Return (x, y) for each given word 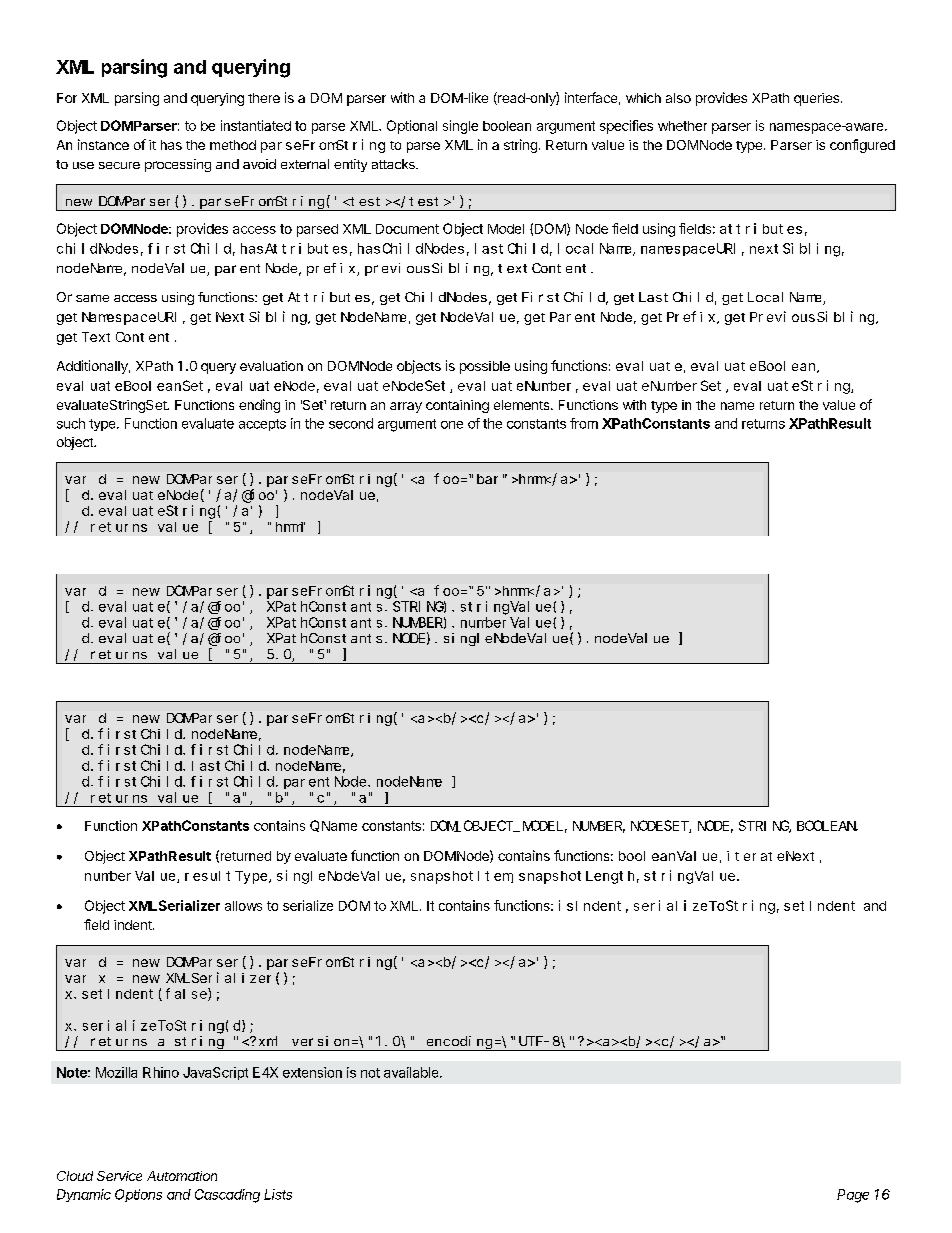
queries (816, 99)
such (71, 423)
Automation (182, 1176)
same (92, 298)
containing (457, 406)
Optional (412, 127)
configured (862, 146)
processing (178, 165)
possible (485, 367)
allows (243, 906)
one (452, 425)
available (412, 1072)
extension (312, 1072)
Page (853, 1196)
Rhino (161, 1072)
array (406, 407)
